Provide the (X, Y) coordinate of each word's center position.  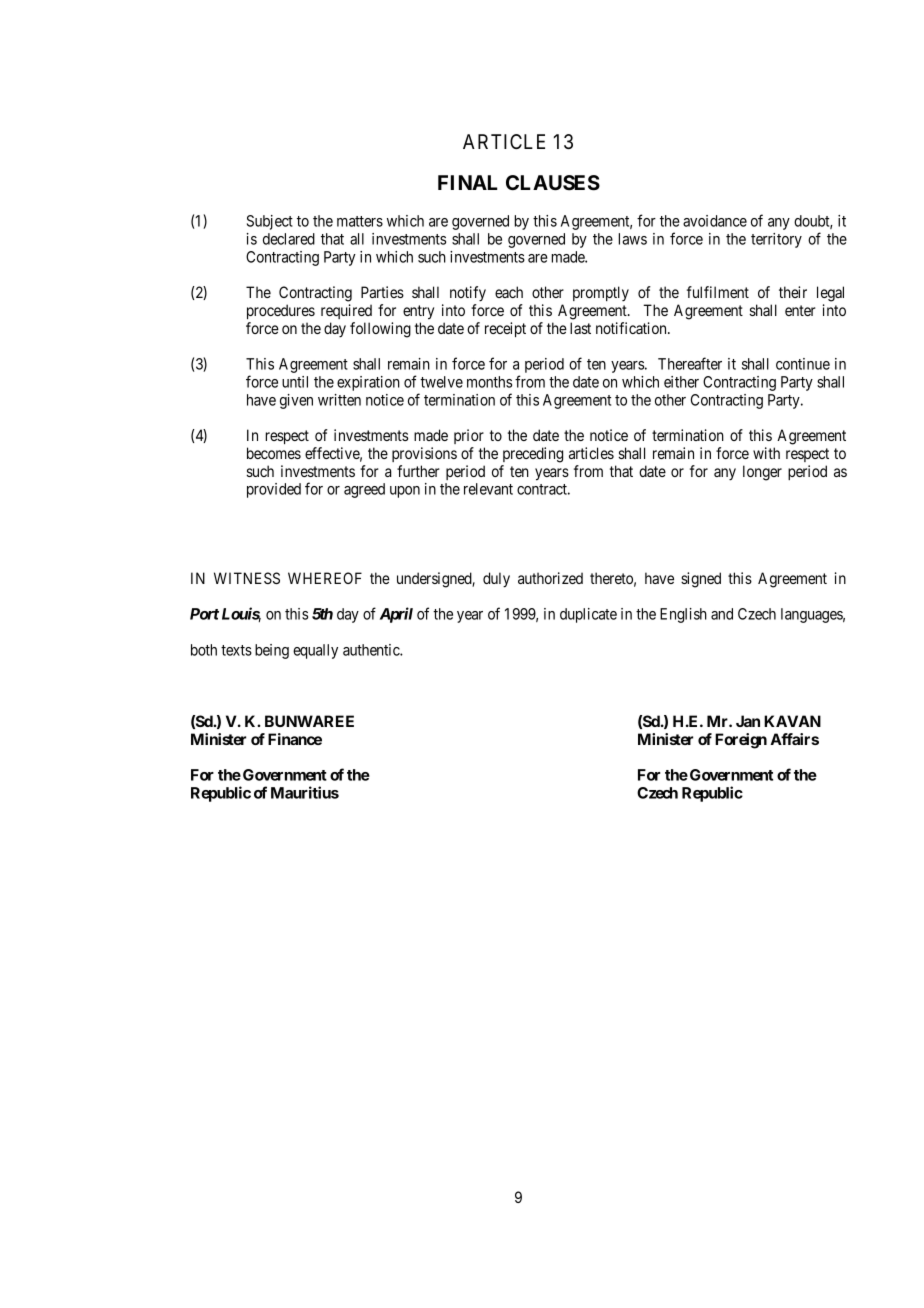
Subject (270, 222)
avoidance (715, 221)
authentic (372, 650)
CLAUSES (553, 183)
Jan (748, 721)
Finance (295, 739)
